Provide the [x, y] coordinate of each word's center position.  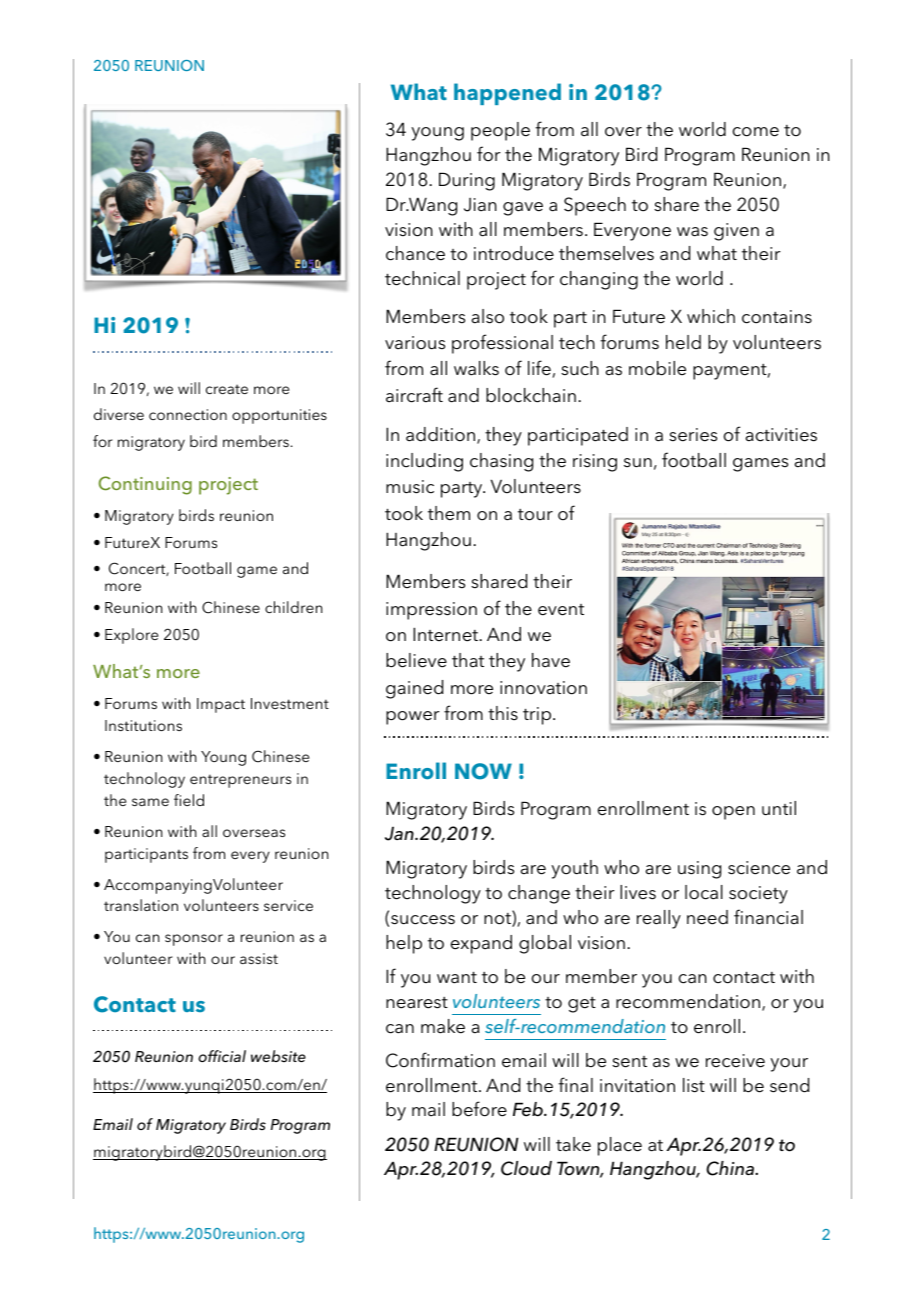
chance [415, 253]
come [756, 132]
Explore [131, 636]
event [561, 610]
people [500, 131]
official [222, 1056]
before [479, 1109]
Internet [447, 634]
